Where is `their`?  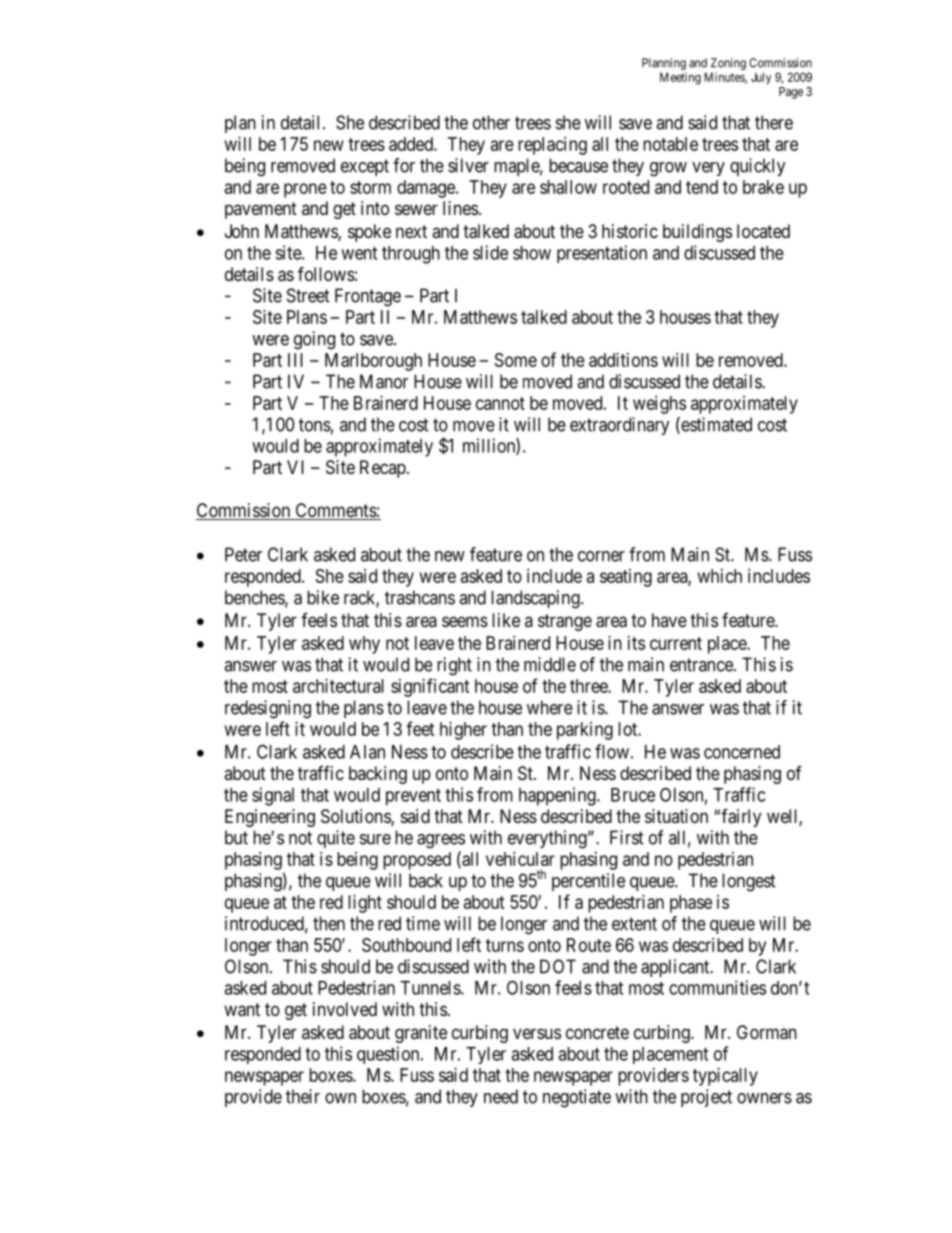 their is located at coordinates (303, 1096).
